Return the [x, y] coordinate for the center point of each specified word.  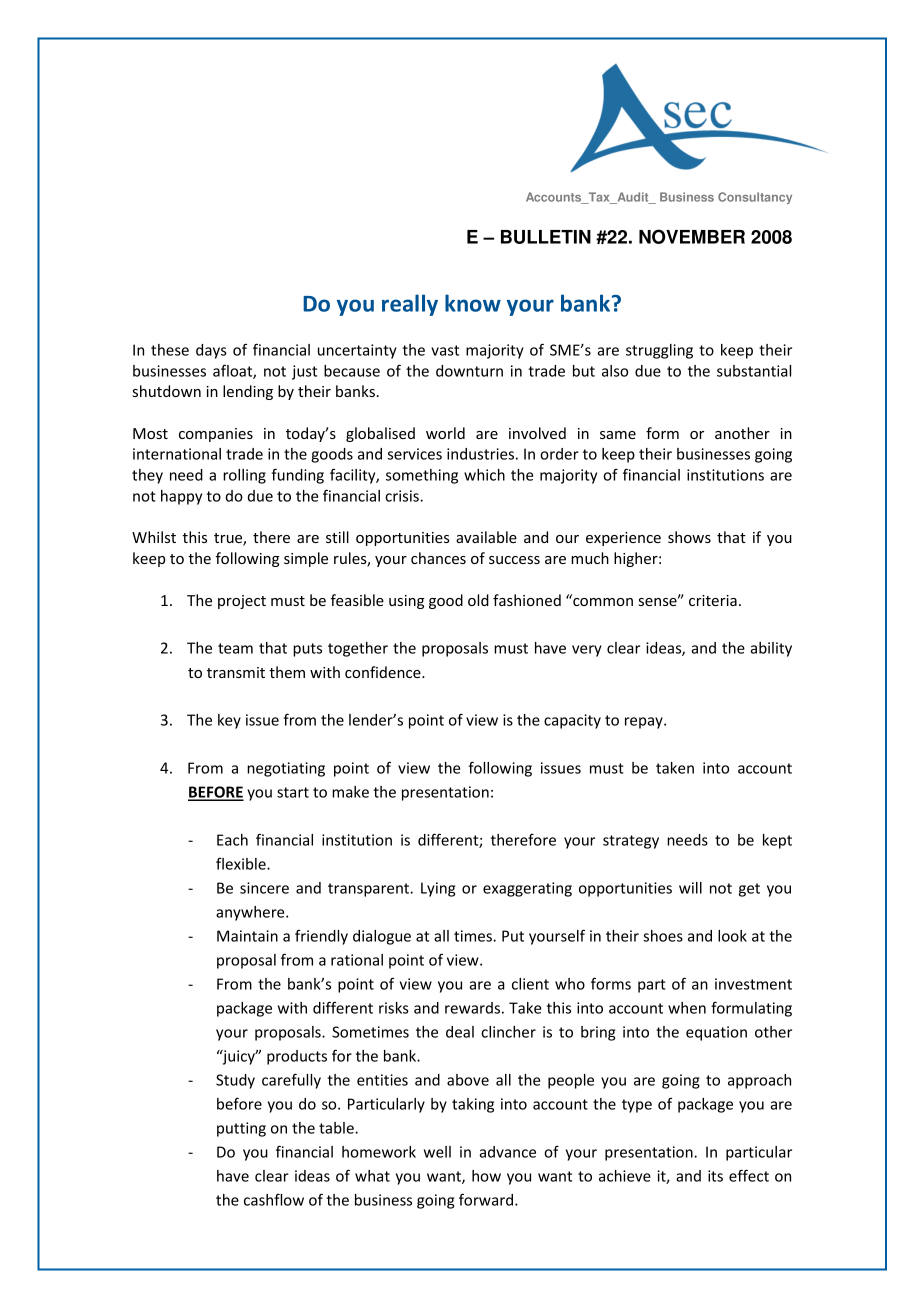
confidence [384, 672]
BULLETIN [546, 237]
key [229, 721]
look [732, 936]
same [618, 435]
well [437, 1152]
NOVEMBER [692, 236]
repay [645, 723]
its [715, 1176]
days [211, 351]
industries [480, 454]
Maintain [247, 936]
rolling [244, 476]
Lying [438, 889]
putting [241, 1129]
